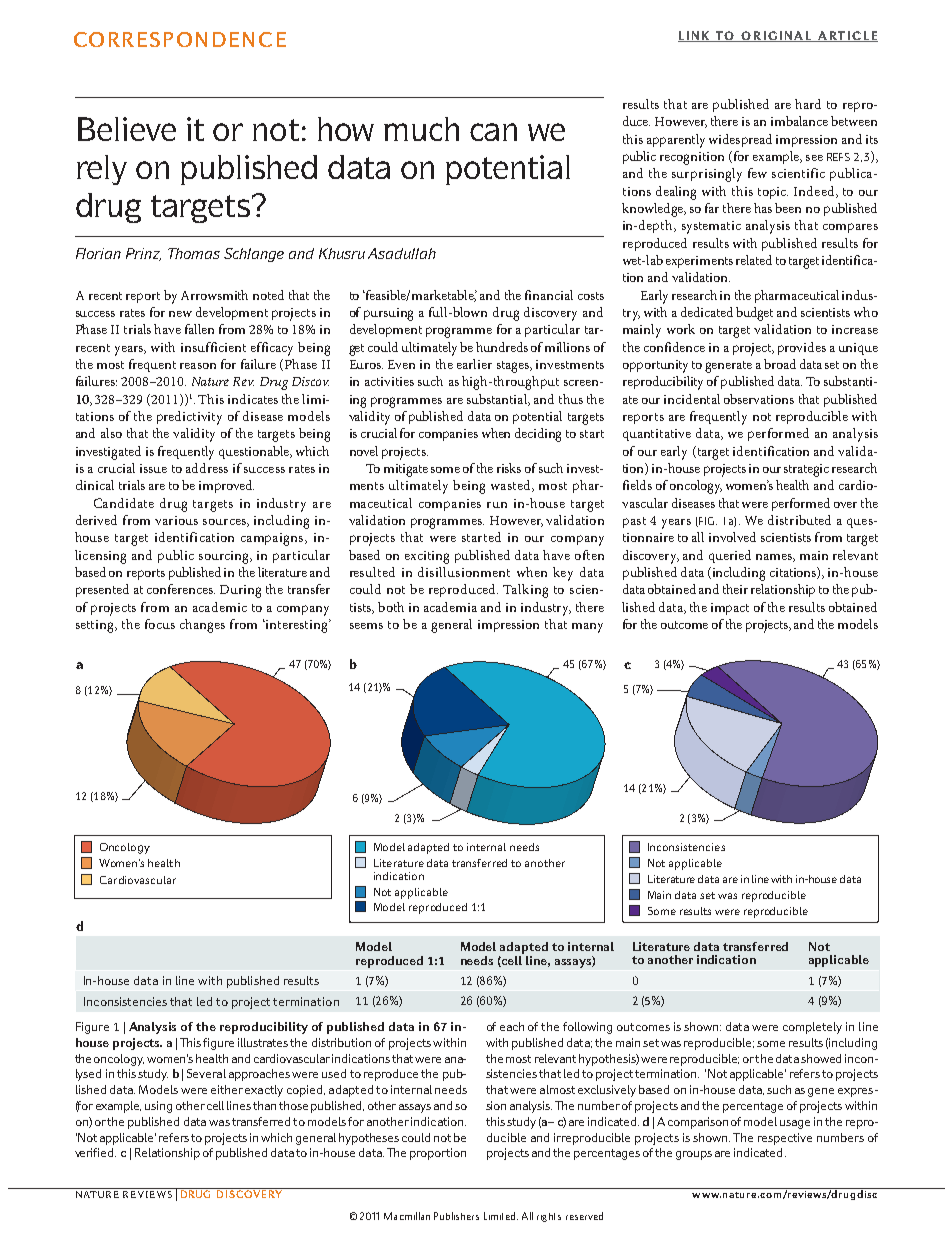 Image resolution: width=952 pixels, height=1233 pixels. What do you see at coordinates (808, 104) in the screenshot?
I see `hard` at bounding box center [808, 104].
